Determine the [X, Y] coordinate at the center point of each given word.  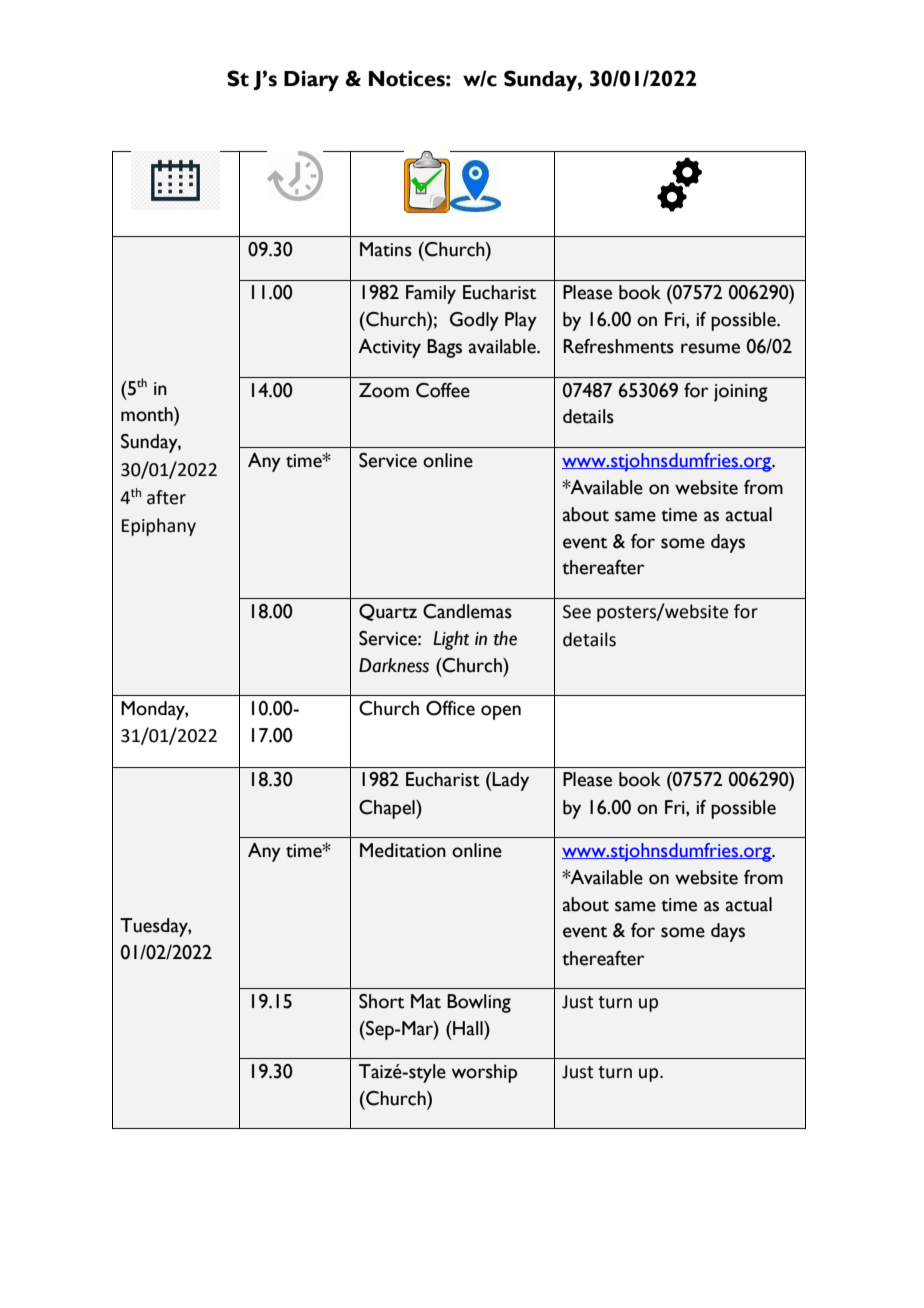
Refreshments [618, 346]
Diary [311, 80]
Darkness [394, 665]
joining [741, 393]
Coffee [443, 390]
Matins [386, 249]
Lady [510, 781]
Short [381, 1001]
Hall [468, 1028]
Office [450, 708]
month [148, 414]
